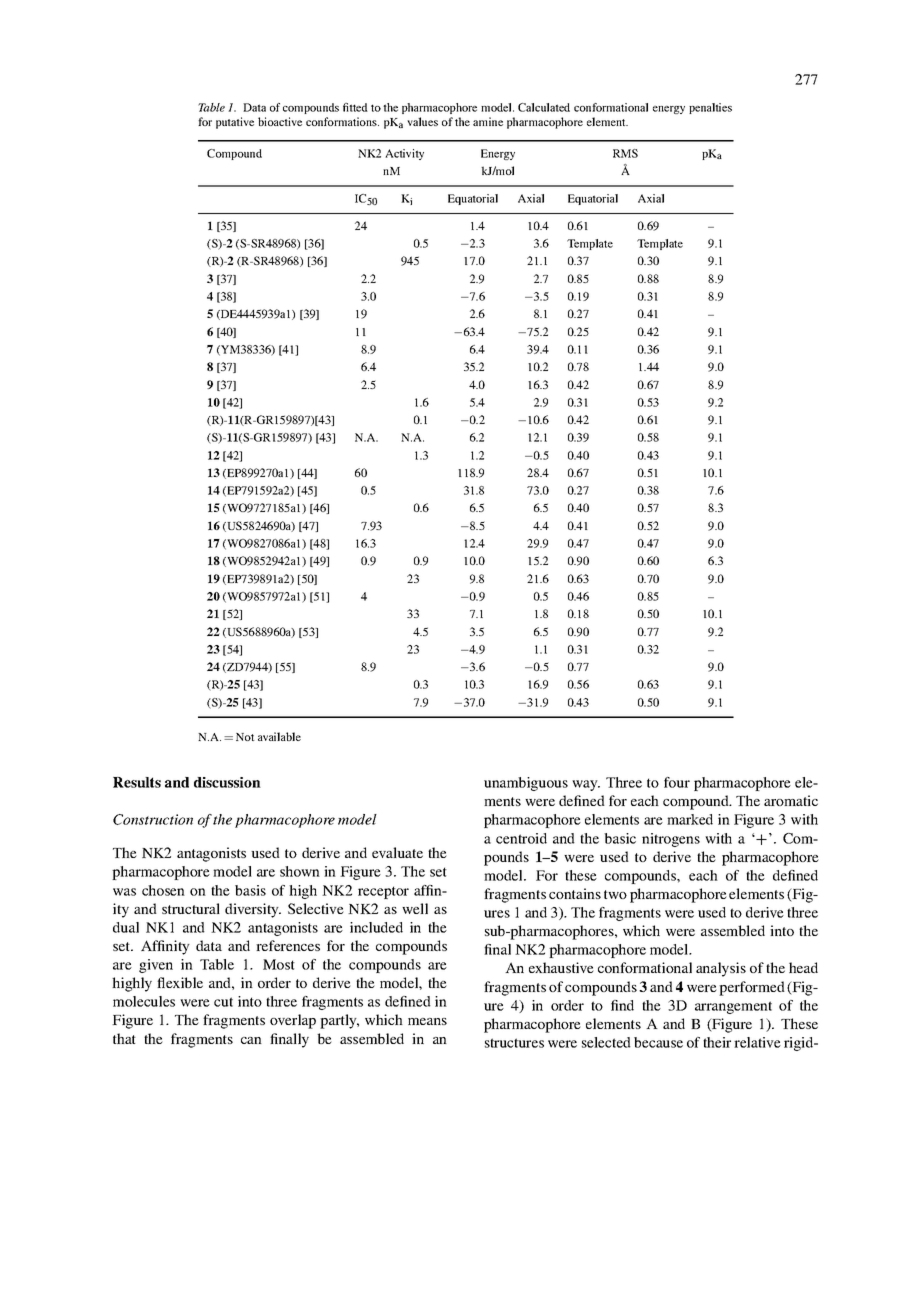  What do you see at coordinates (279, 736) in the page?
I see `available` at bounding box center [279, 736].
